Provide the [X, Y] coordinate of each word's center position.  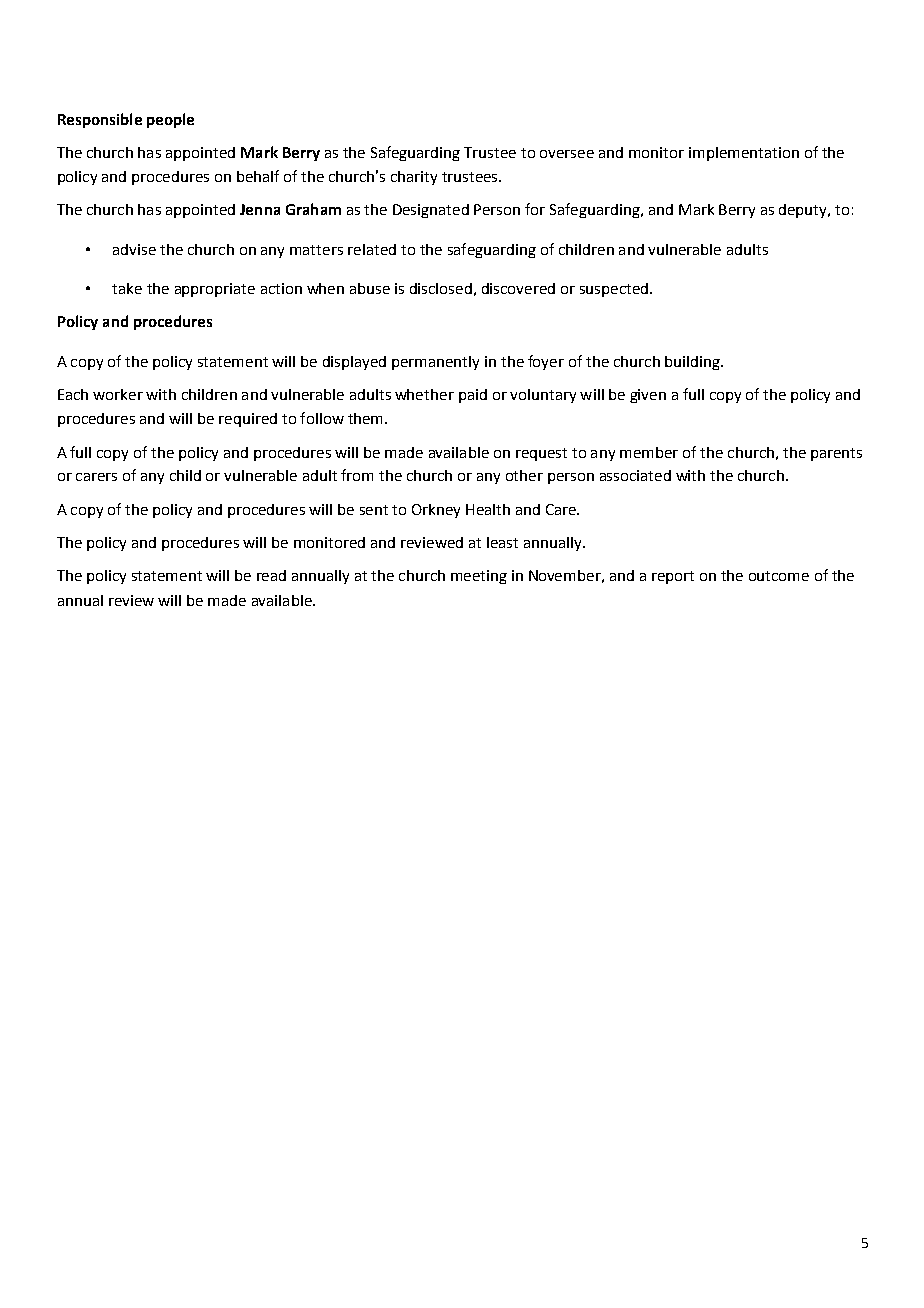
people [170, 120]
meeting [479, 577]
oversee [567, 154]
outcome [779, 576]
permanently [435, 363]
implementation [744, 154]
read [271, 575]
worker [118, 394]
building [693, 363]
